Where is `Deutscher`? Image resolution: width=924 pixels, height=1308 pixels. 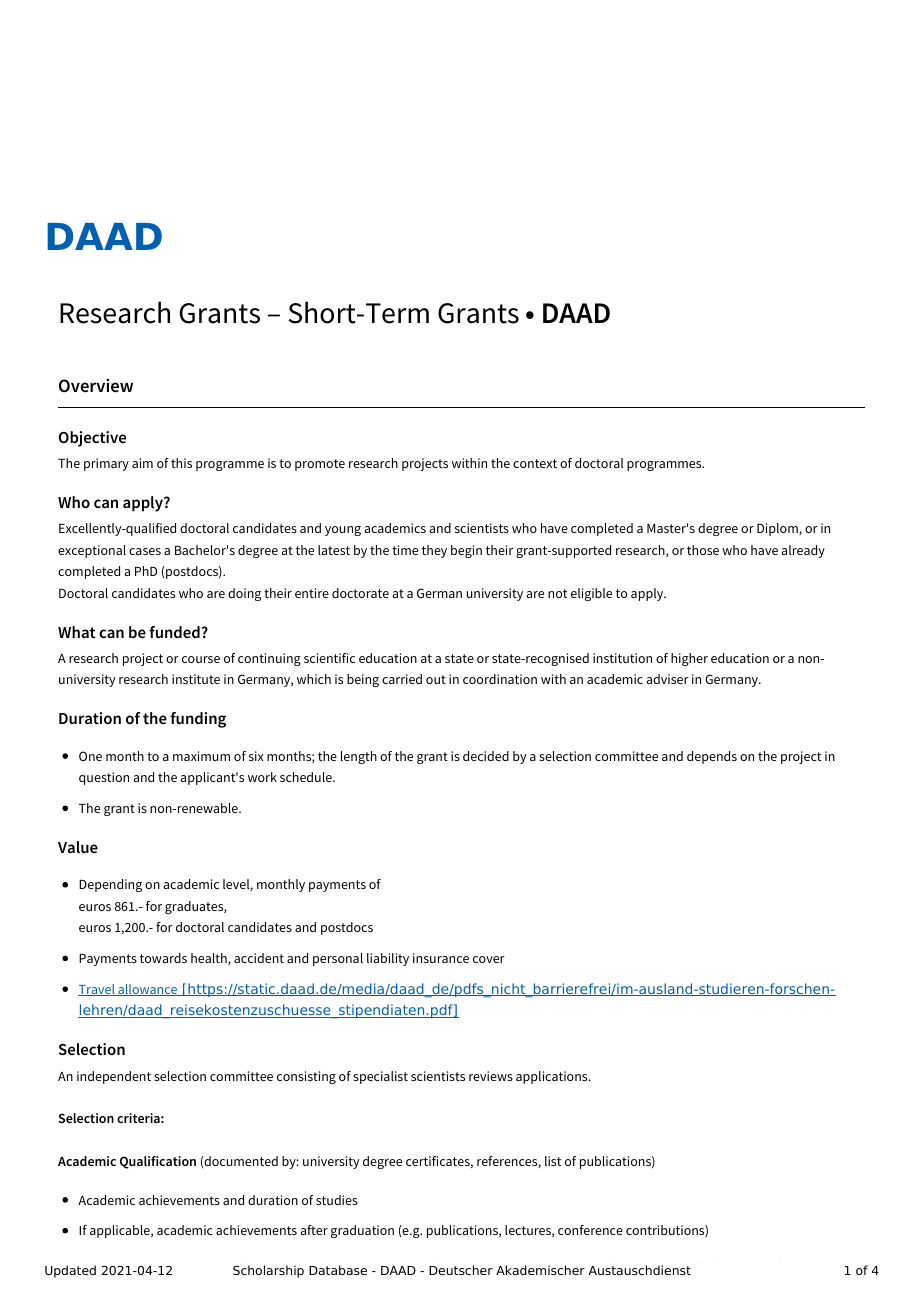 Deutscher is located at coordinates (461, 1270).
